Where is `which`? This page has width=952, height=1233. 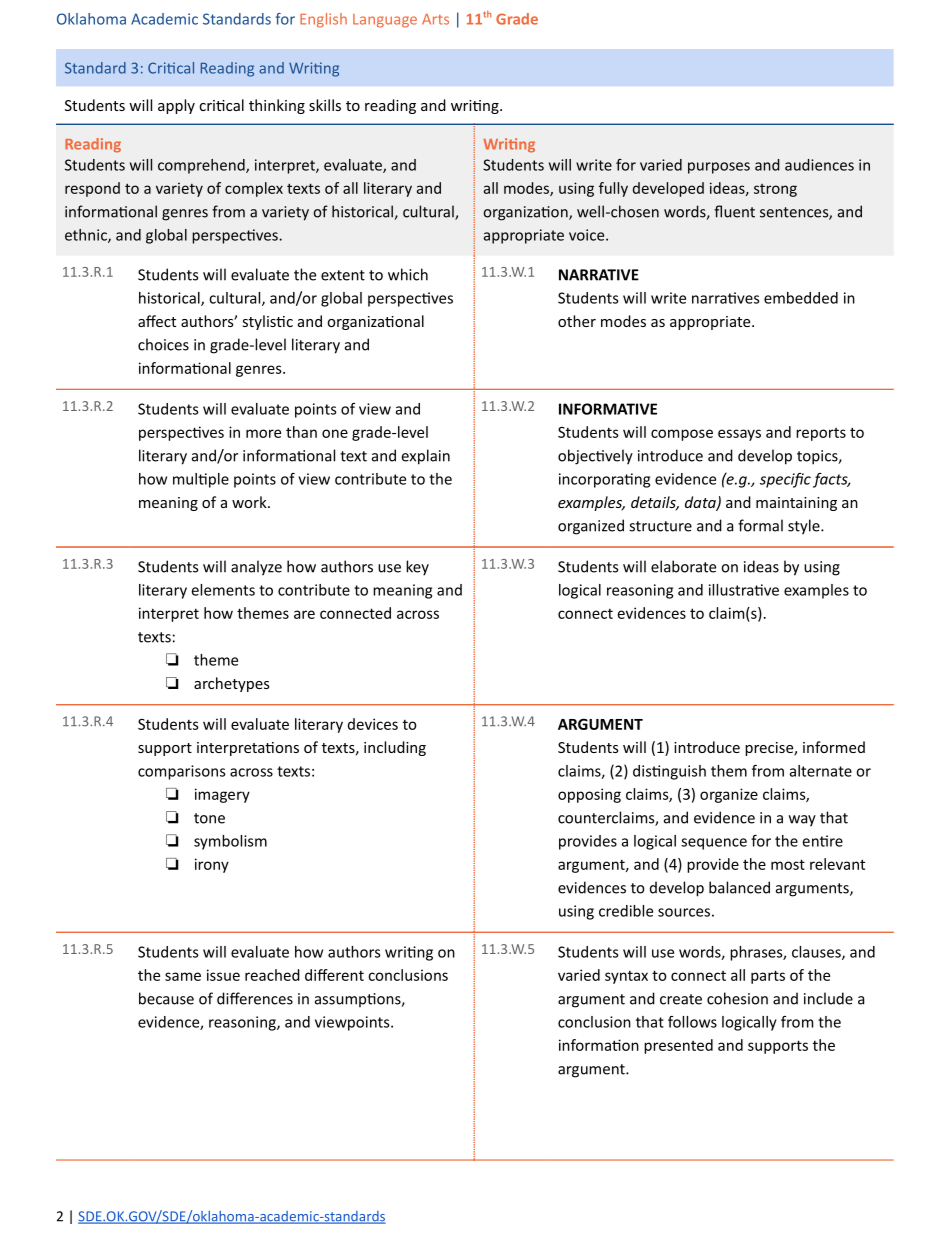 which is located at coordinates (408, 274).
